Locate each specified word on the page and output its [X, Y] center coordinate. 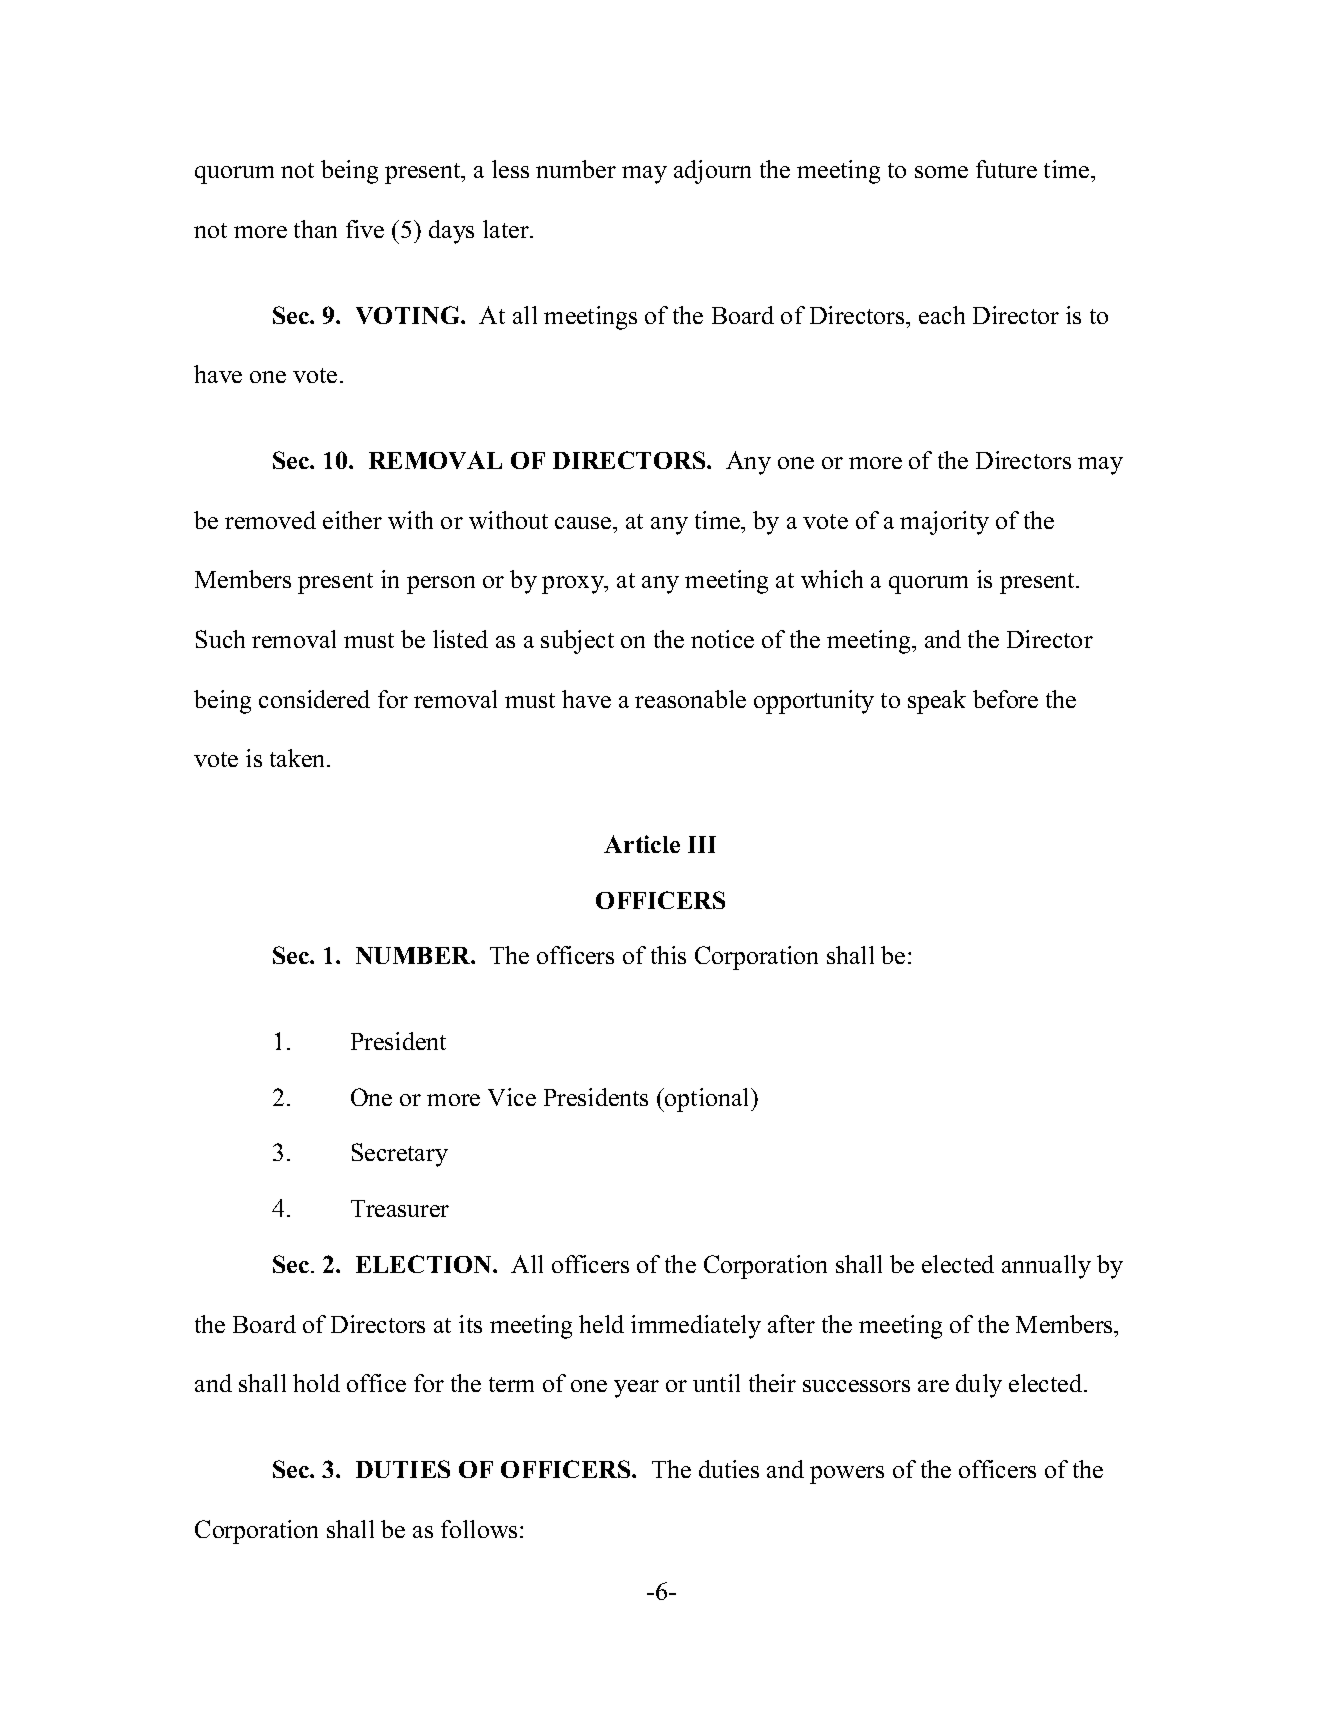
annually [1046, 1267]
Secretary [400, 1155]
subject [577, 642]
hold [316, 1383]
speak [937, 702]
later [507, 229]
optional [707, 1100]
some [941, 172]
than [315, 229]
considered [314, 699]
